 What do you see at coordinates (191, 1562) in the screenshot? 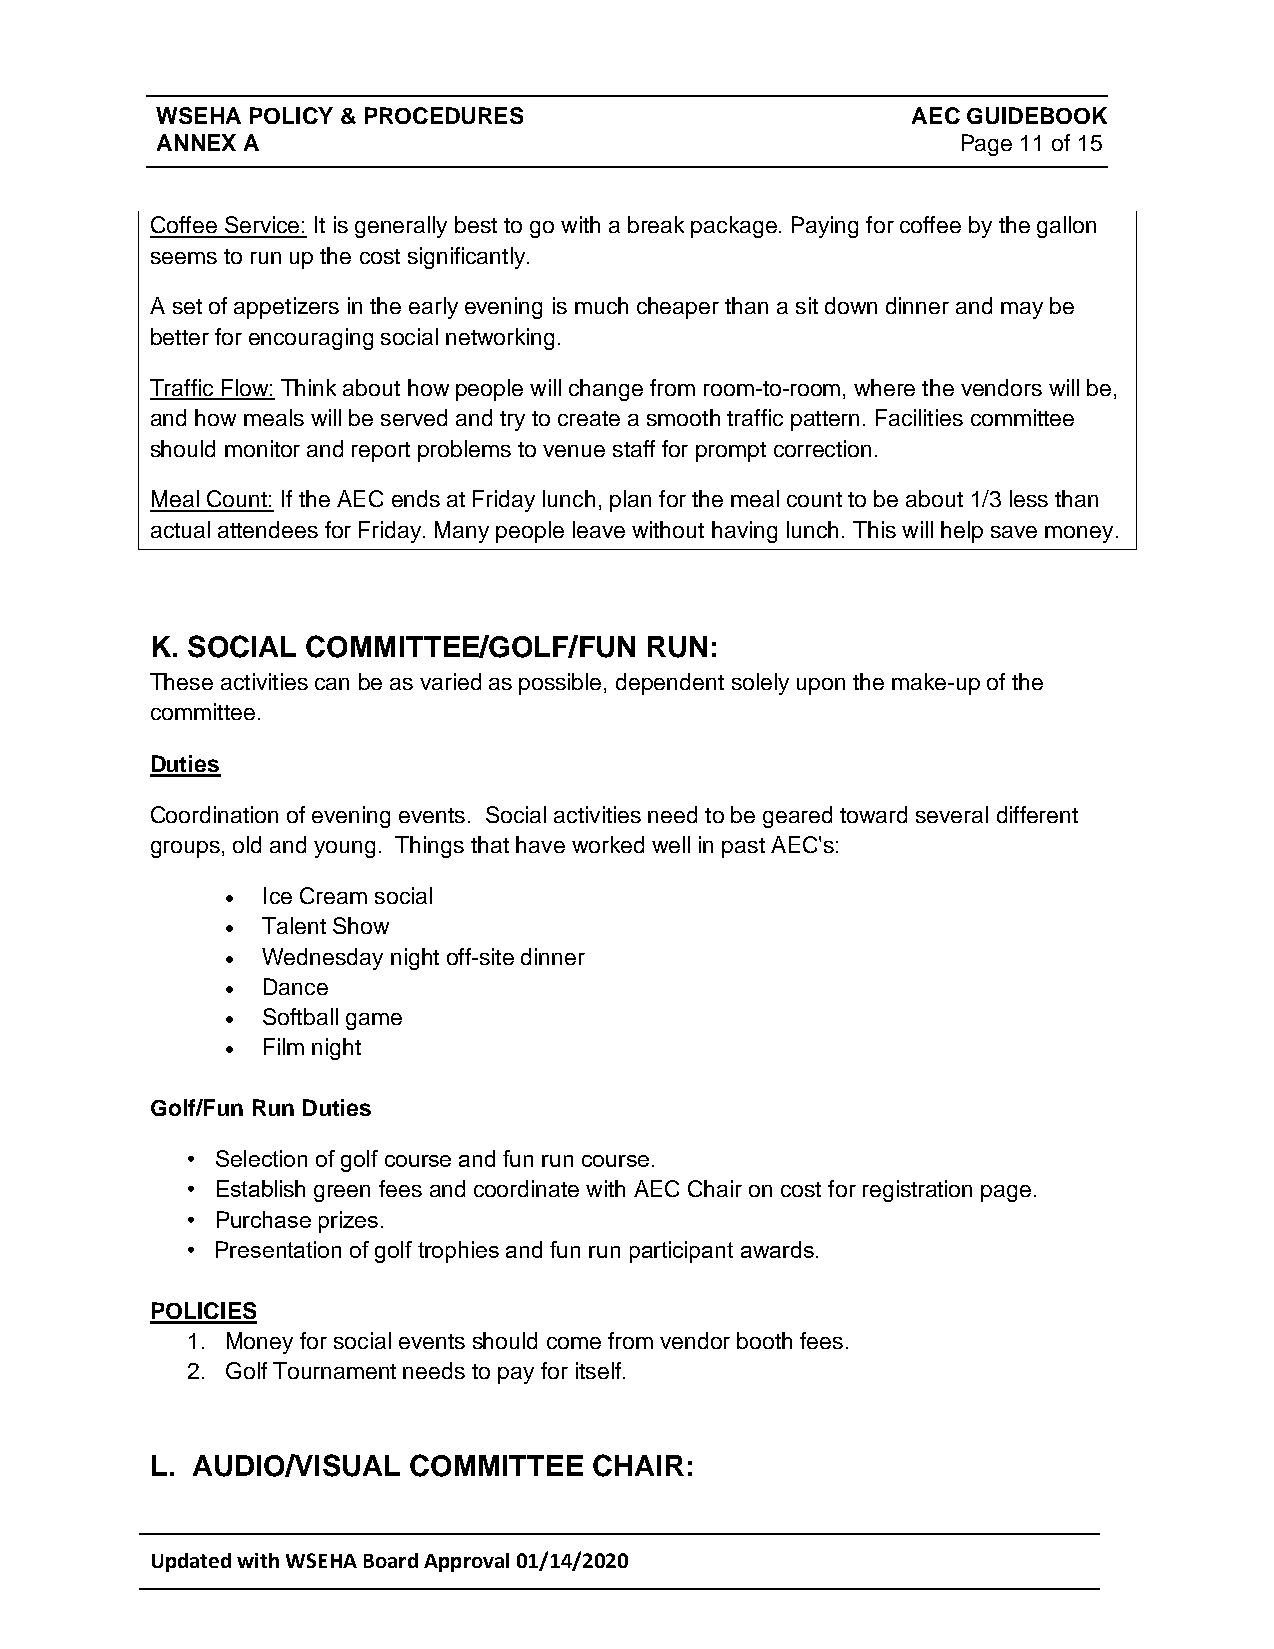
I see `Updated` at bounding box center [191, 1562].
